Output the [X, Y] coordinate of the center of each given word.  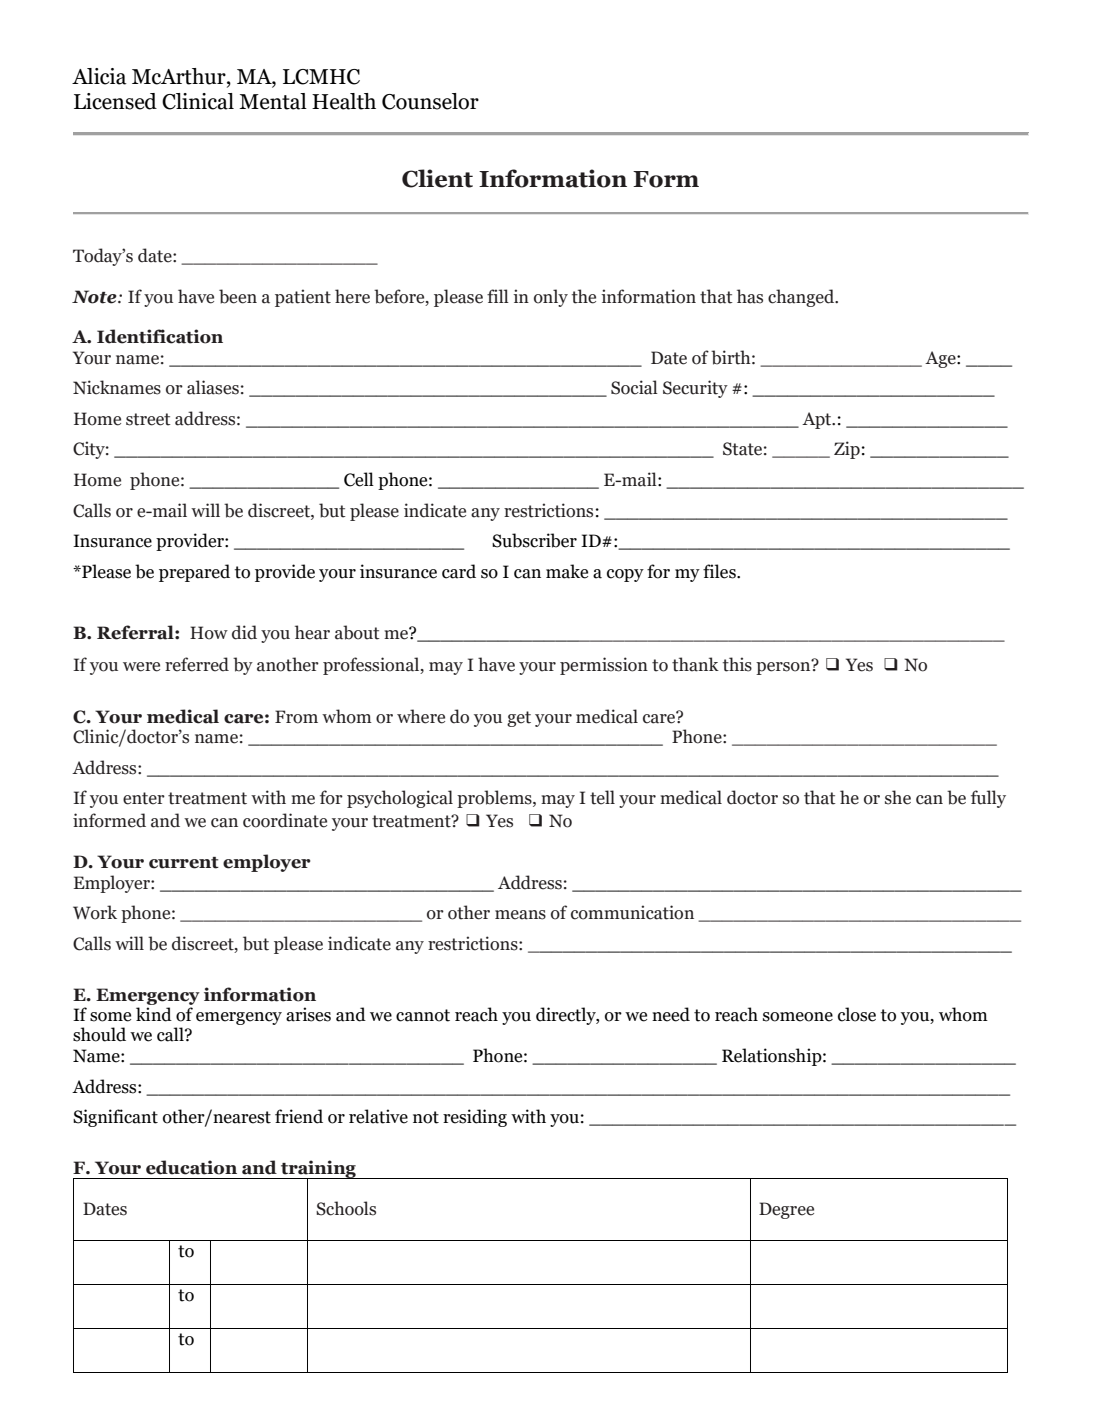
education [191, 1167]
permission [604, 666]
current [184, 863]
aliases [213, 387]
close [857, 1014]
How [209, 633]
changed [802, 298]
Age [941, 359]
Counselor [430, 101]
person [784, 667]
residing [475, 1118]
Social [634, 387]
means [520, 915]
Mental [273, 101]
